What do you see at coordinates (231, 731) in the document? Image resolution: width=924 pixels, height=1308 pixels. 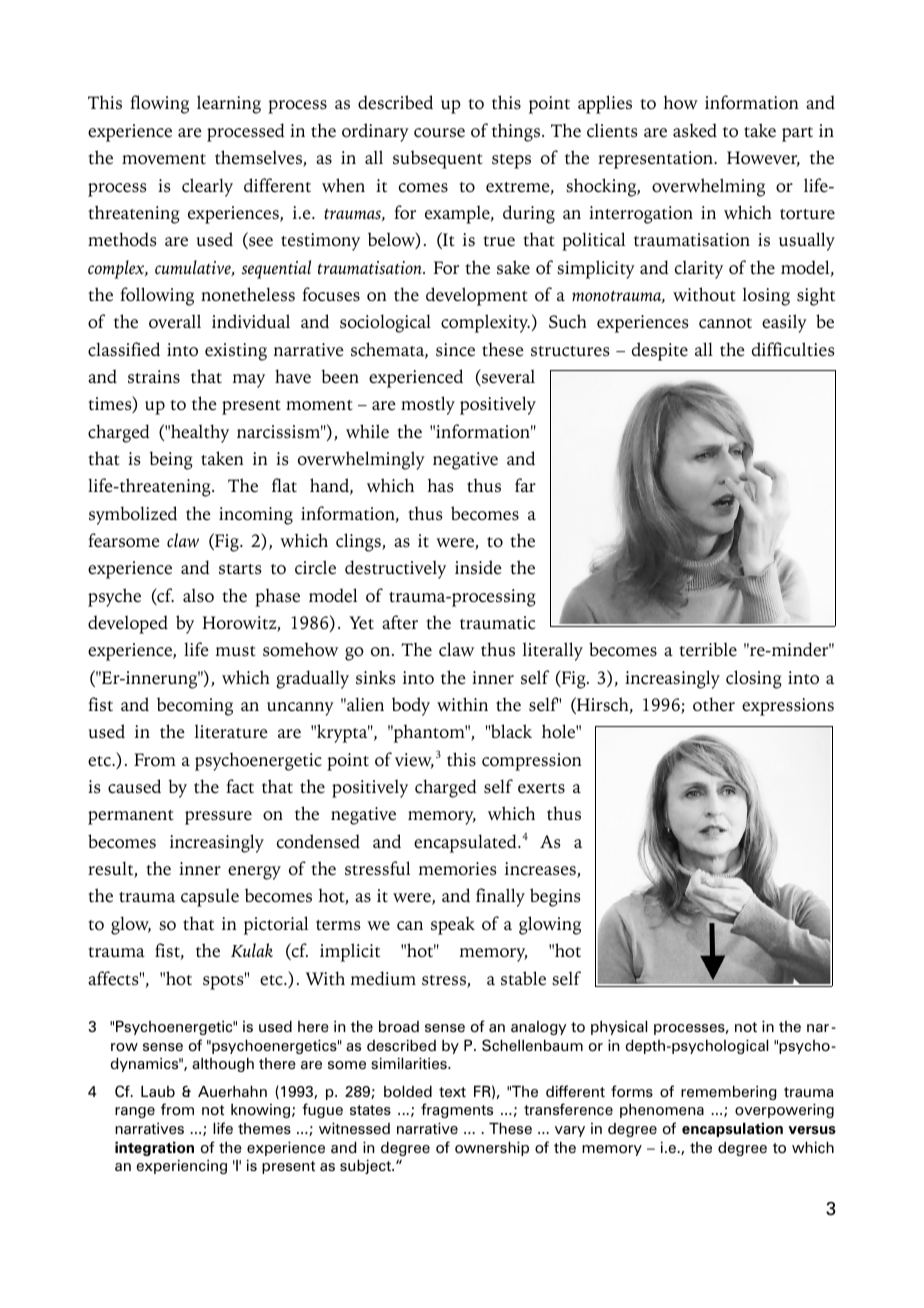 I see `literature` at bounding box center [231, 731].
